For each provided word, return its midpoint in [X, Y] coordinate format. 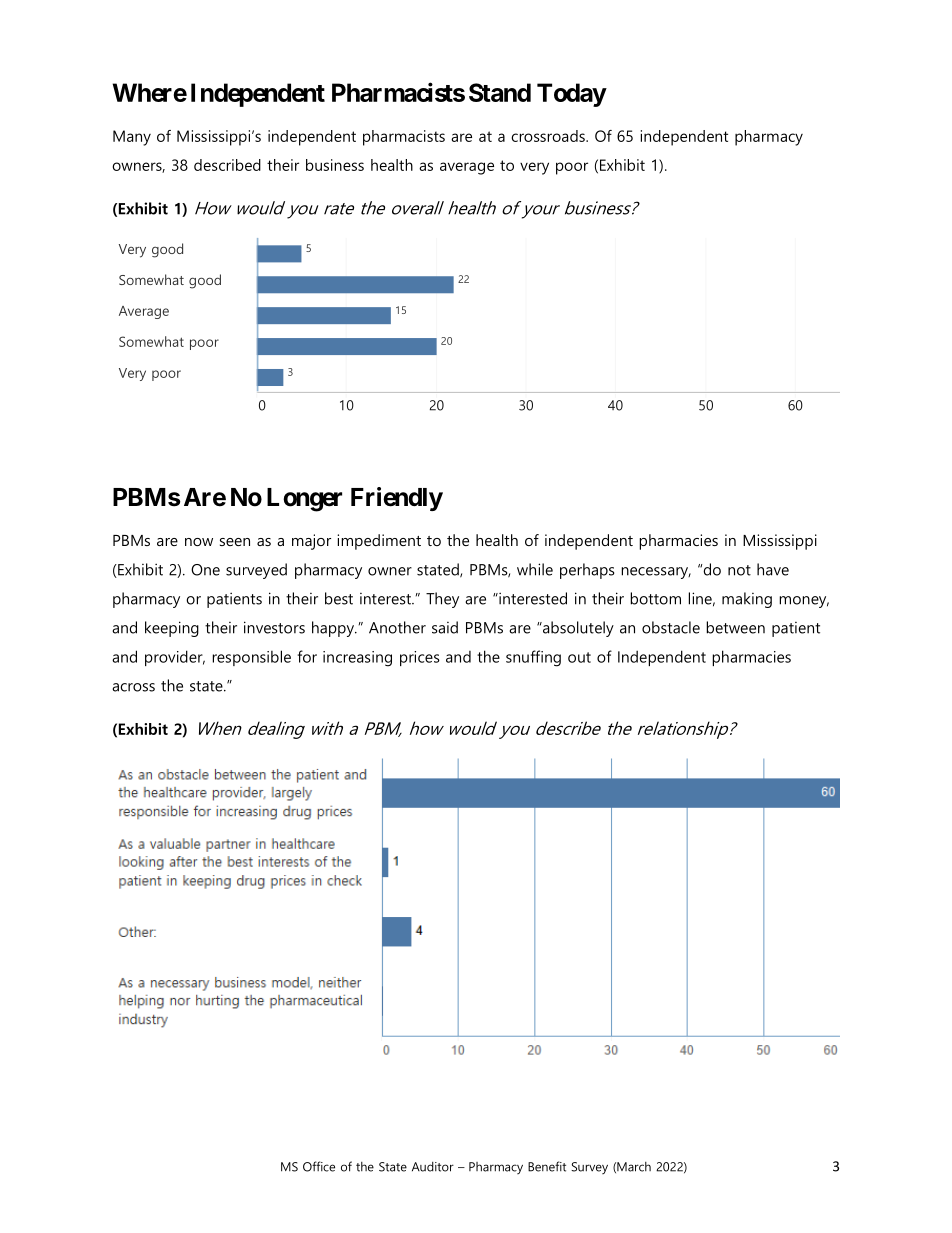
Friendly [397, 499]
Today [571, 95]
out [579, 657]
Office [319, 1166]
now [199, 542]
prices [420, 658]
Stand [500, 92]
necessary [656, 573]
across [133, 687]
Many [132, 138]
